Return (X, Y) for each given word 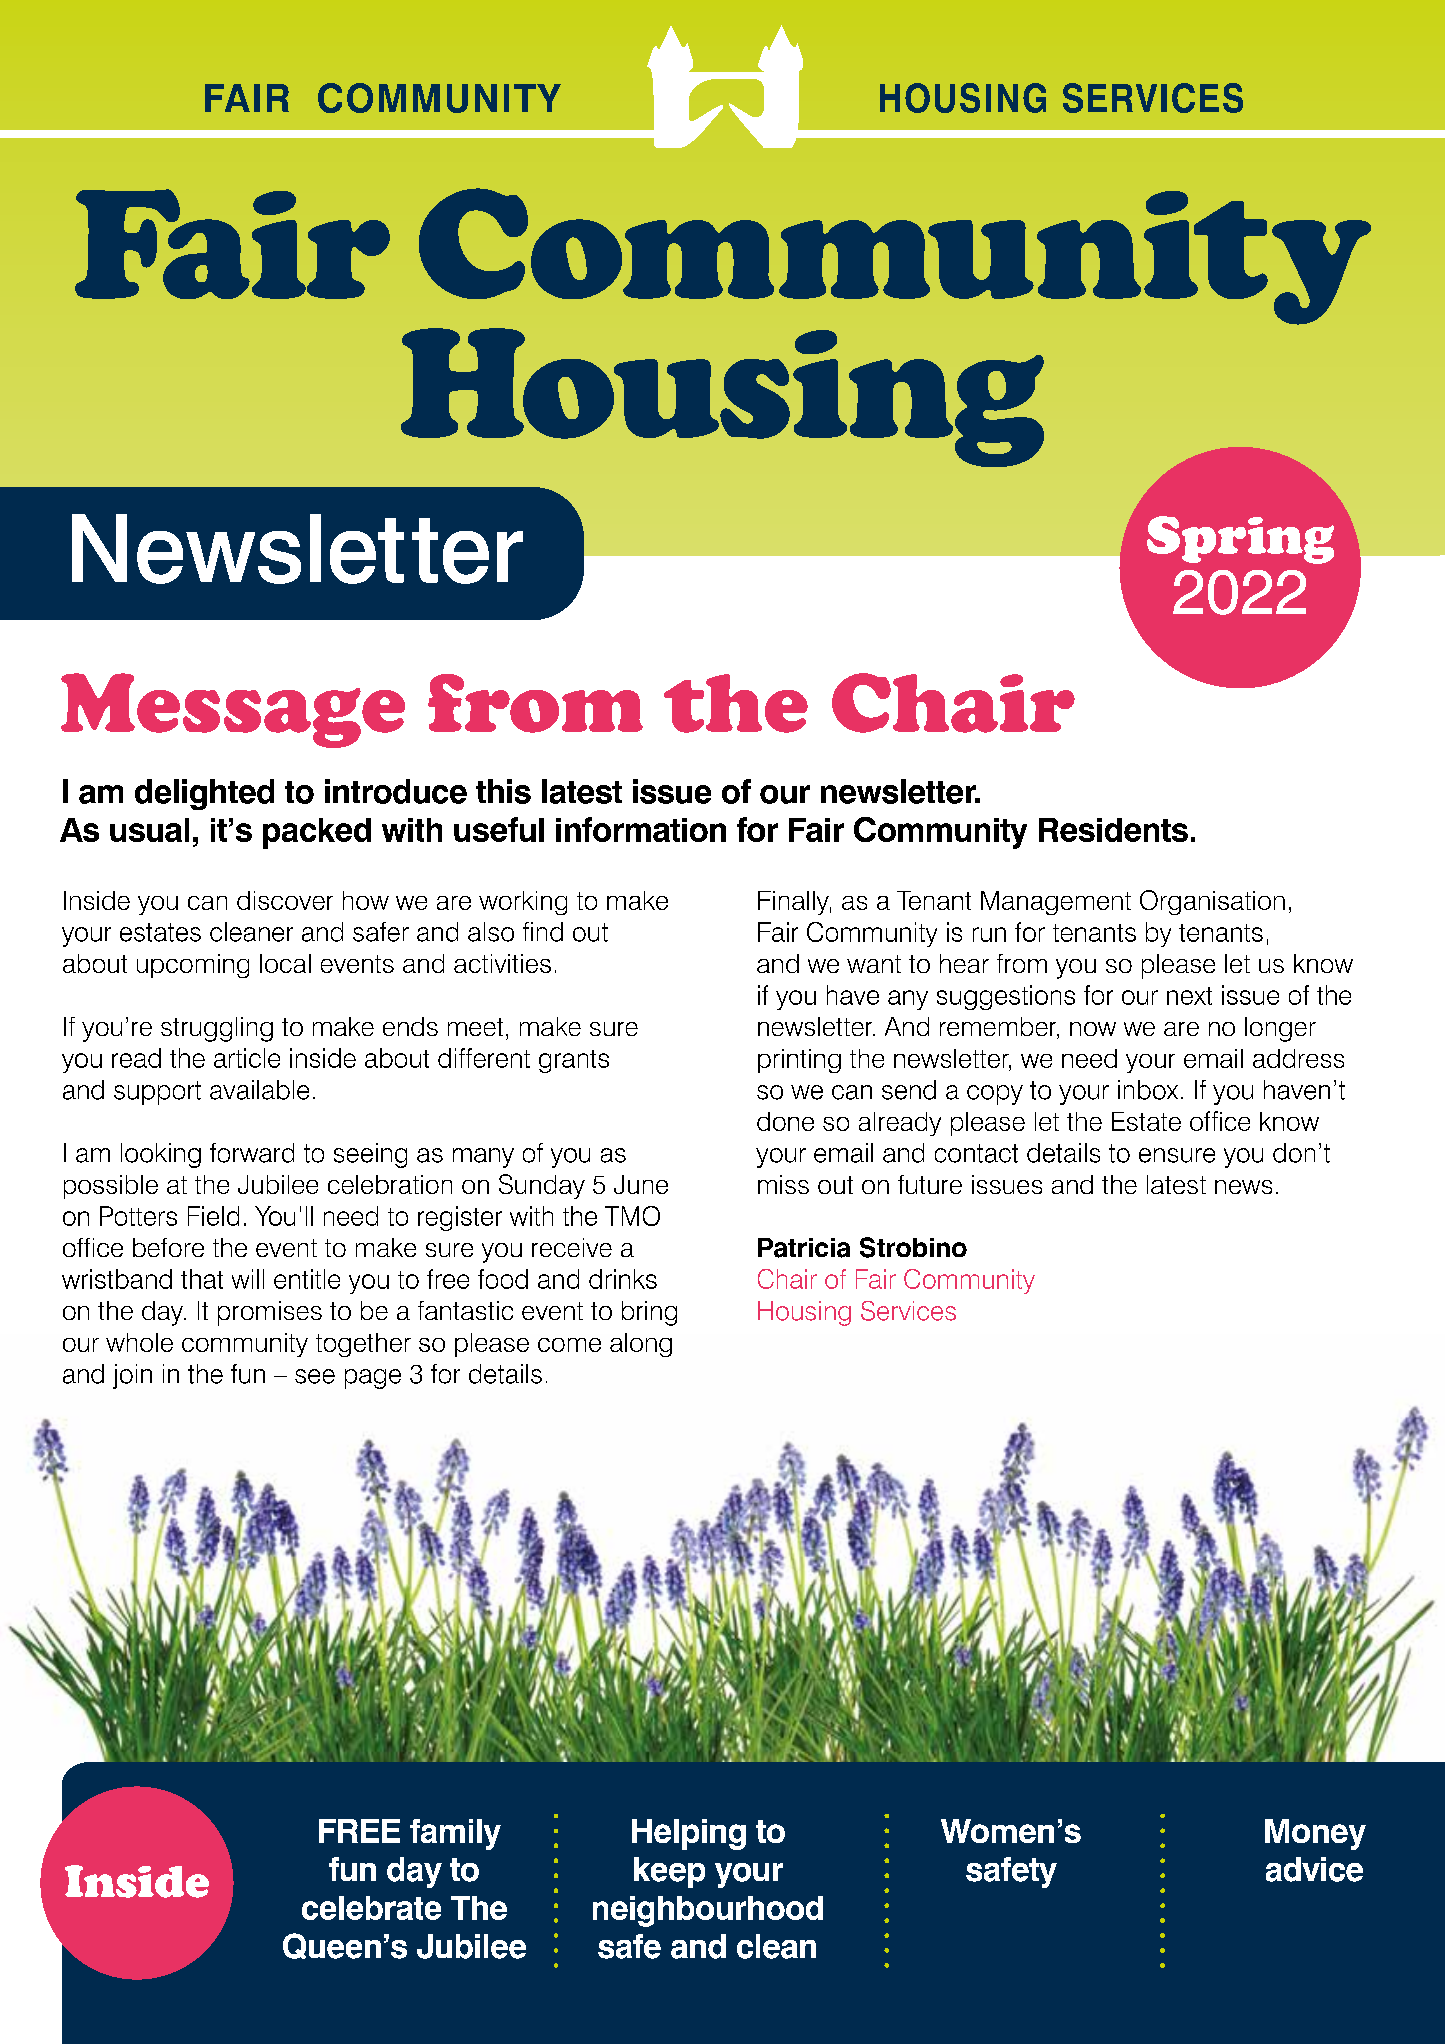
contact (976, 1153)
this (503, 791)
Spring (1240, 540)
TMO (632, 1216)
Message (233, 710)
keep (669, 1872)
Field (213, 1216)
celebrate (371, 1908)
